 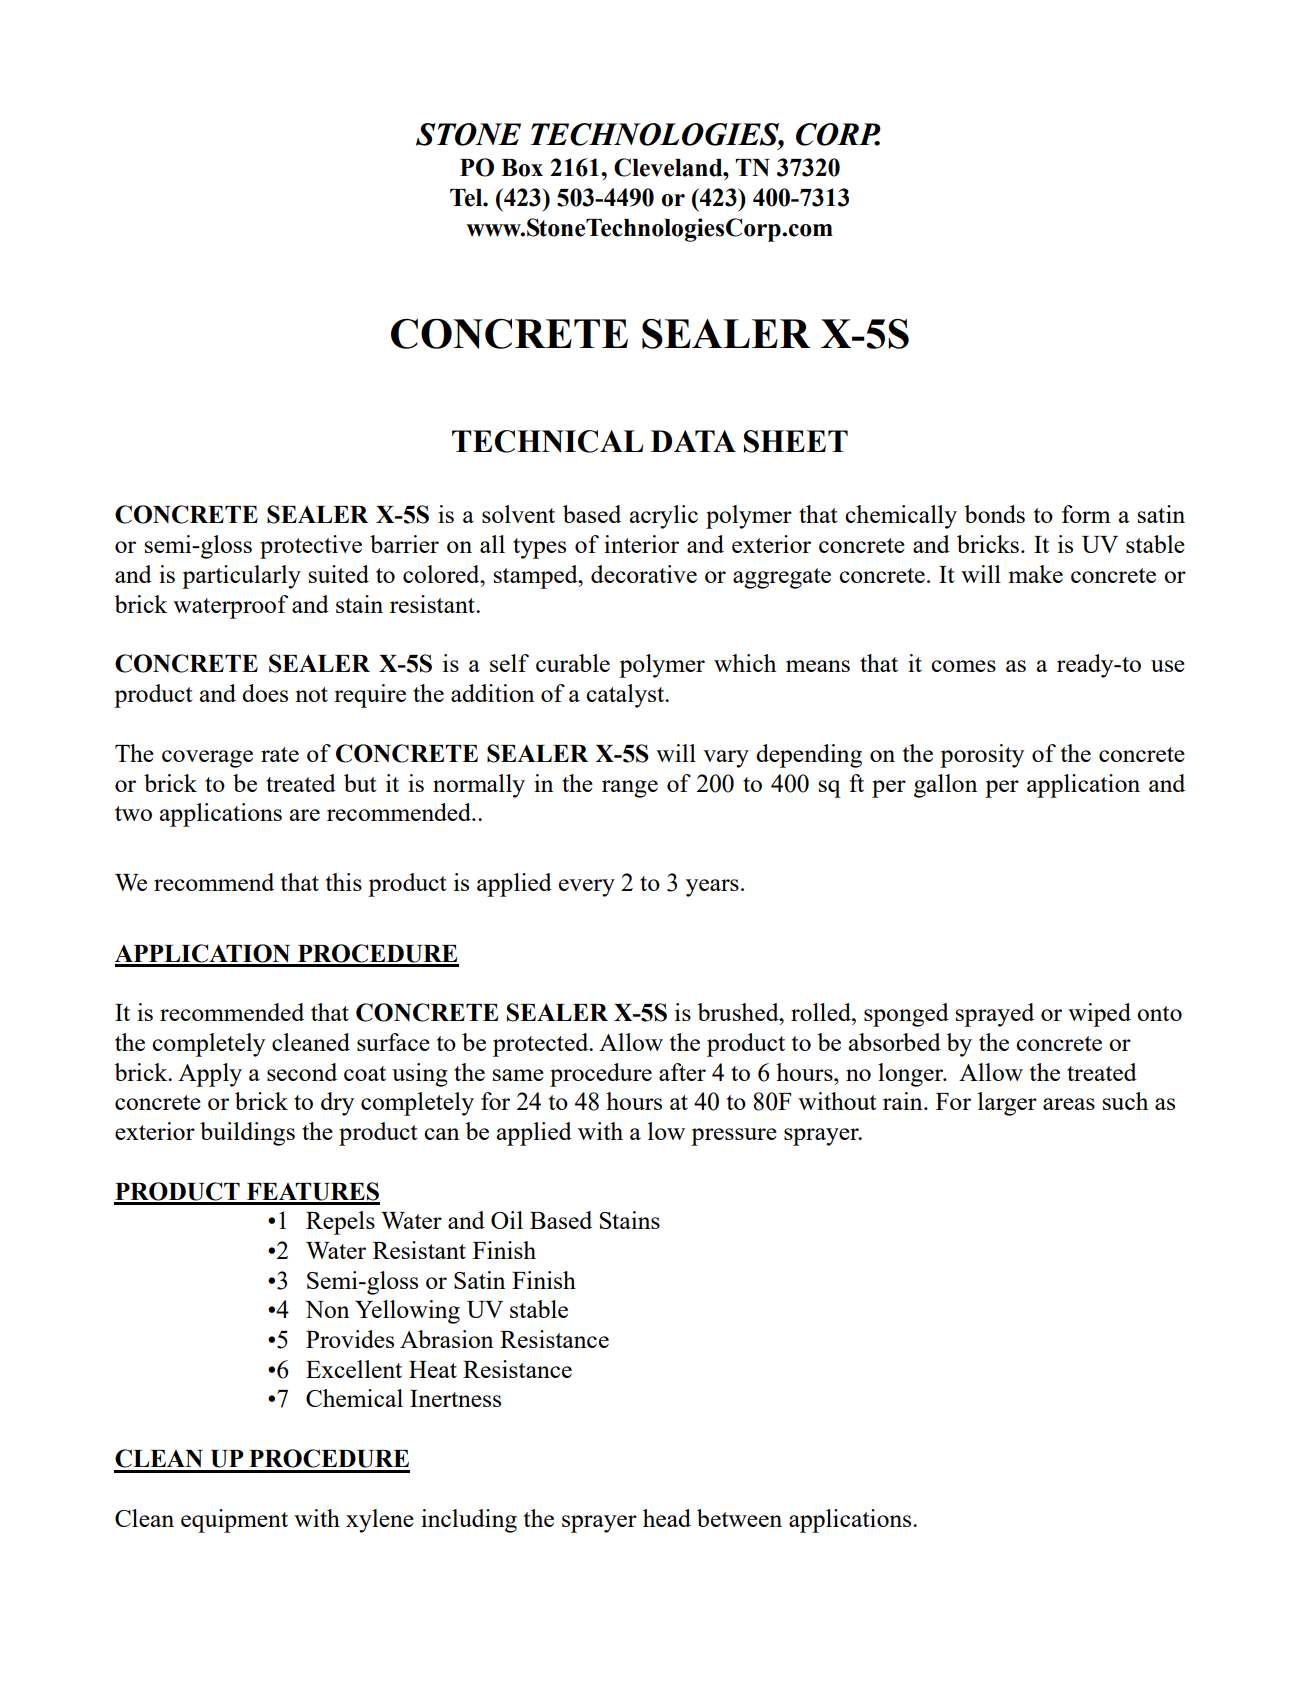 What do you see at coordinates (344, 882) in the screenshot?
I see `this` at bounding box center [344, 882].
